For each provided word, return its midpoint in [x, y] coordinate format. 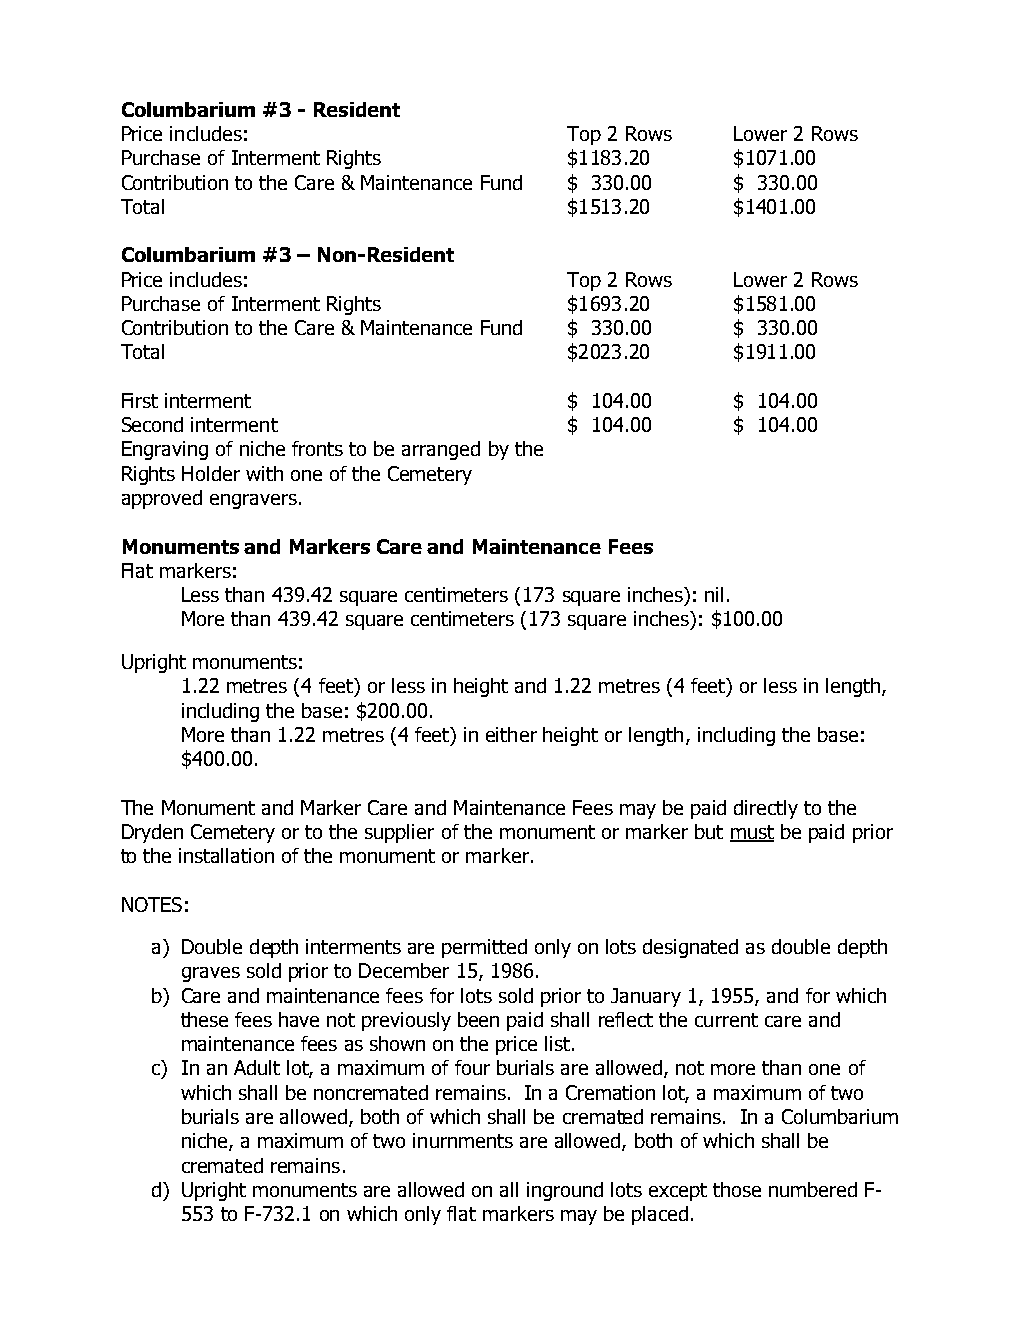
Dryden [152, 833]
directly [766, 809]
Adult [257, 1067]
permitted [484, 948]
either [511, 734]
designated [690, 948]
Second [152, 424]
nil [714, 594]
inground [565, 1191]
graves [211, 974]
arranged [441, 450]
